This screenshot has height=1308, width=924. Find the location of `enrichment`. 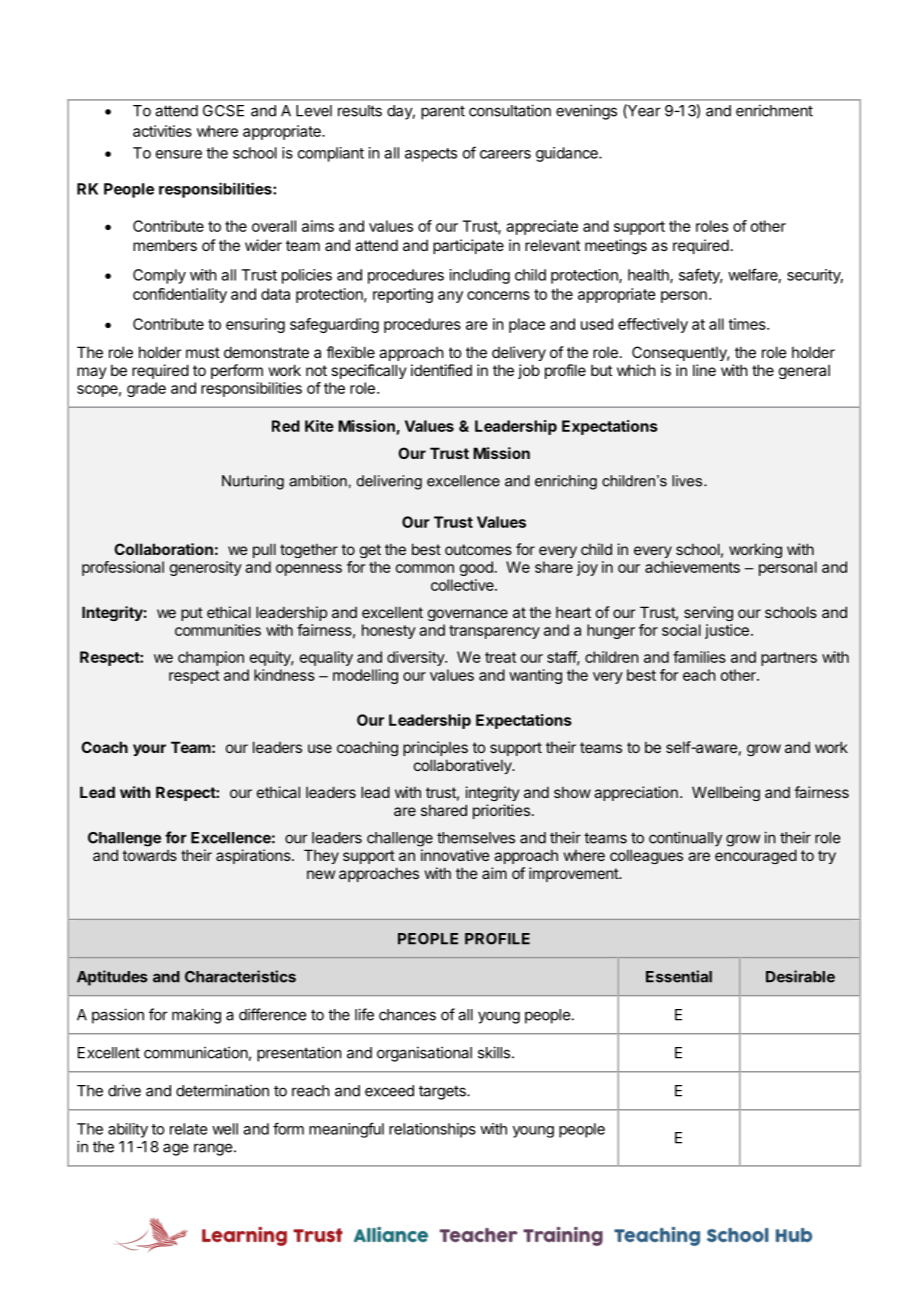

enrichment is located at coordinates (774, 110).
